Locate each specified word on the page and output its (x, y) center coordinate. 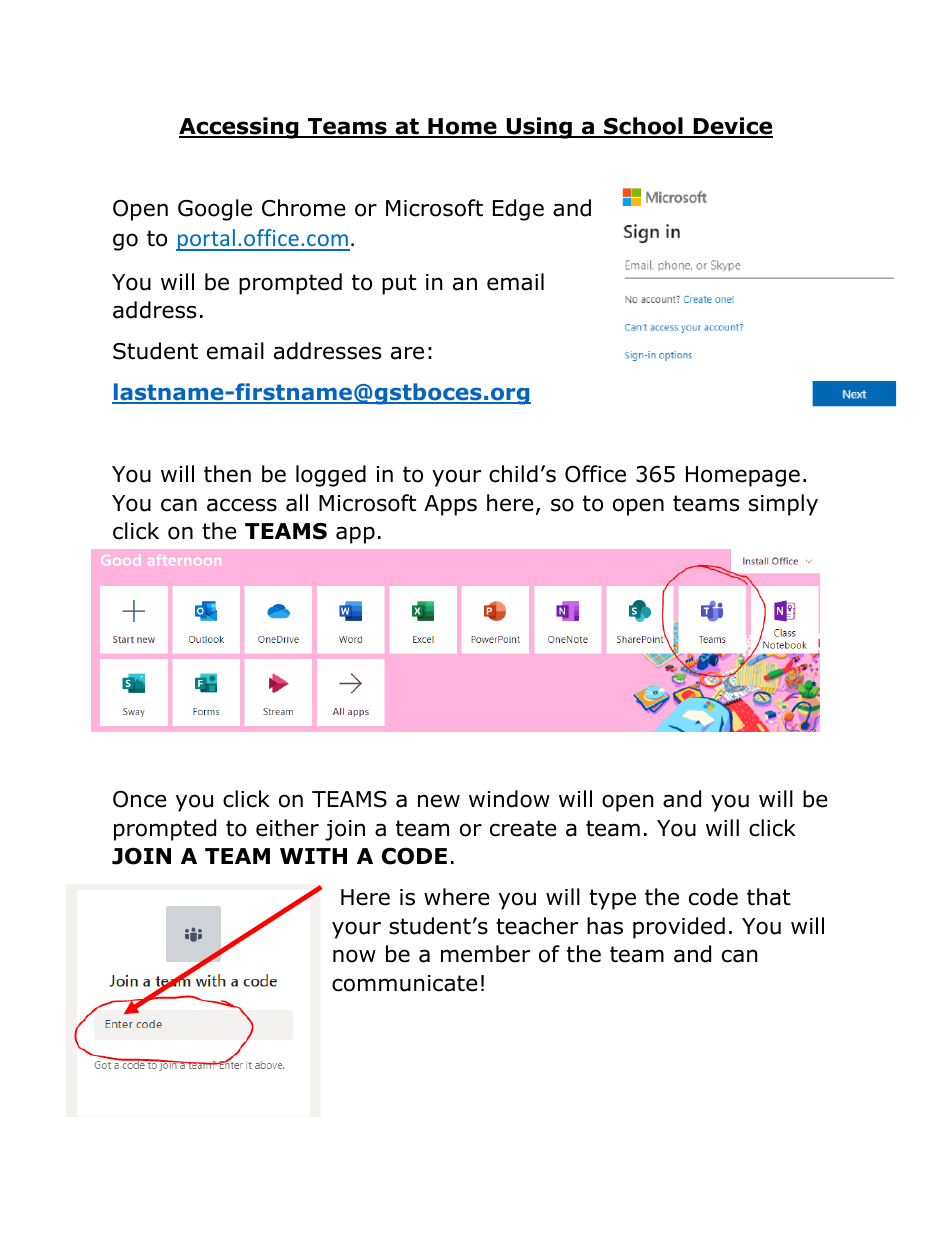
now (354, 956)
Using (539, 128)
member (485, 954)
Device (732, 127)
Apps (450, 505)
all (297, 503)
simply (783, 505)
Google (215, 210)
